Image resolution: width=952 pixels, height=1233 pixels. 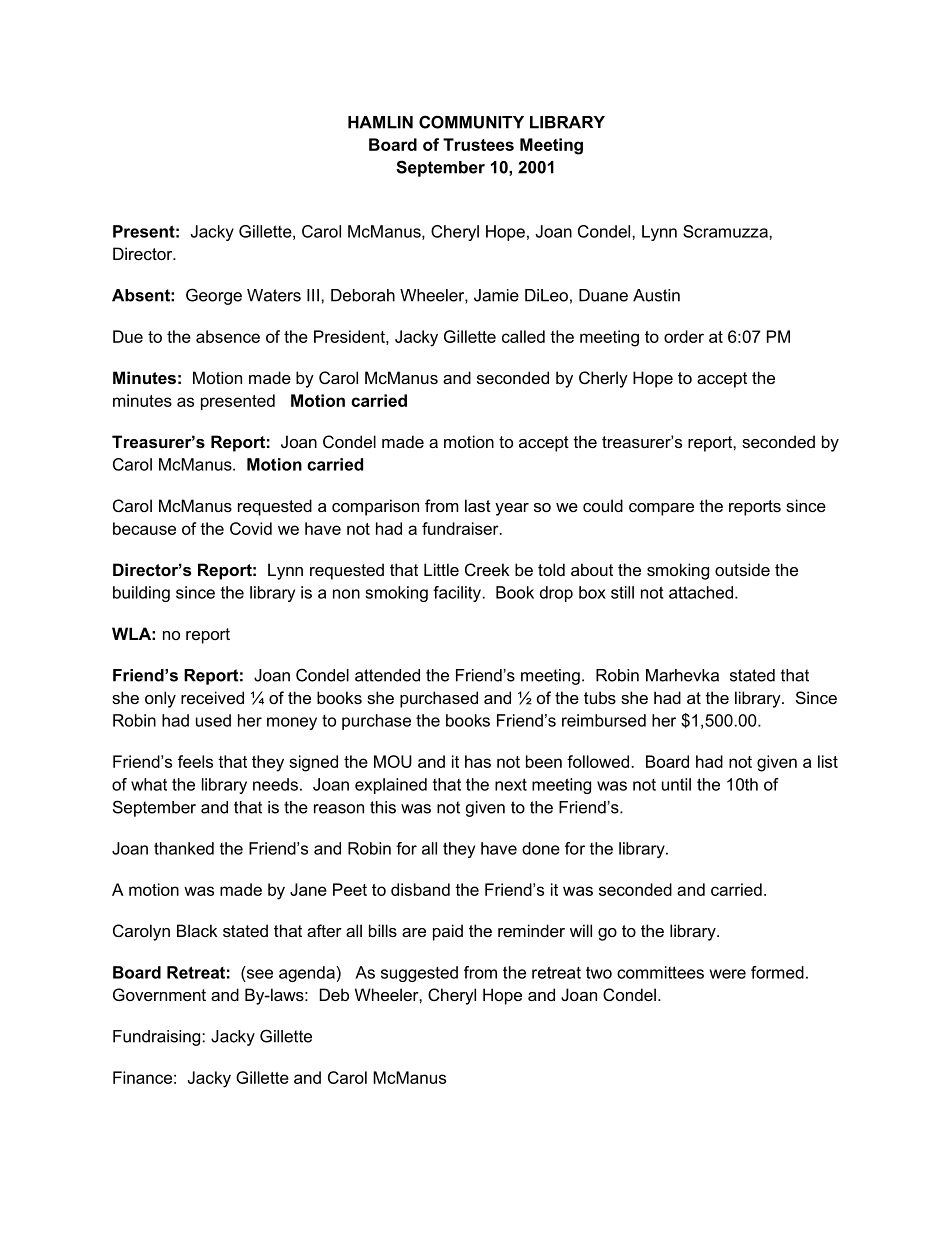 I want to click on Trustees, so click(x=478, y=144).
